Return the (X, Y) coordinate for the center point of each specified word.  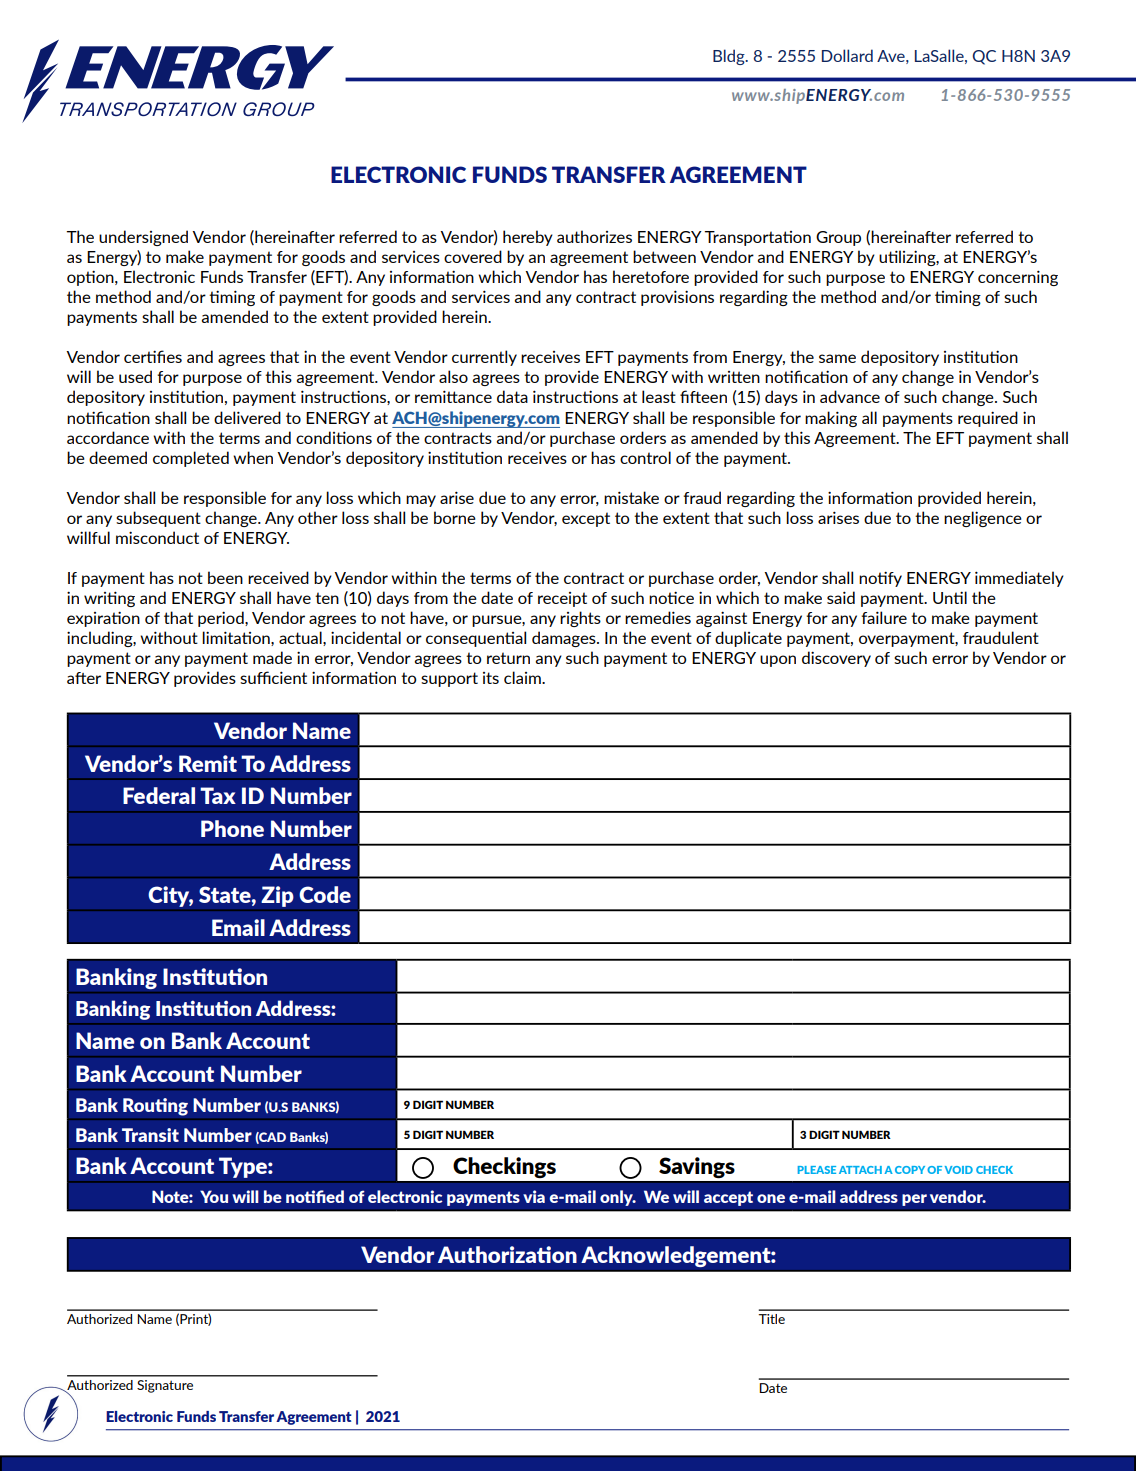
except (586, 519)
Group (838, 238)
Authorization (507, 1254)
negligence (983, 519)
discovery (836, 659)
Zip (277, 896)
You (214, 1196)
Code (325, 894)
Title (771, 1319)
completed (191, 459)
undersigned (143, 238)
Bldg (730, 57)
